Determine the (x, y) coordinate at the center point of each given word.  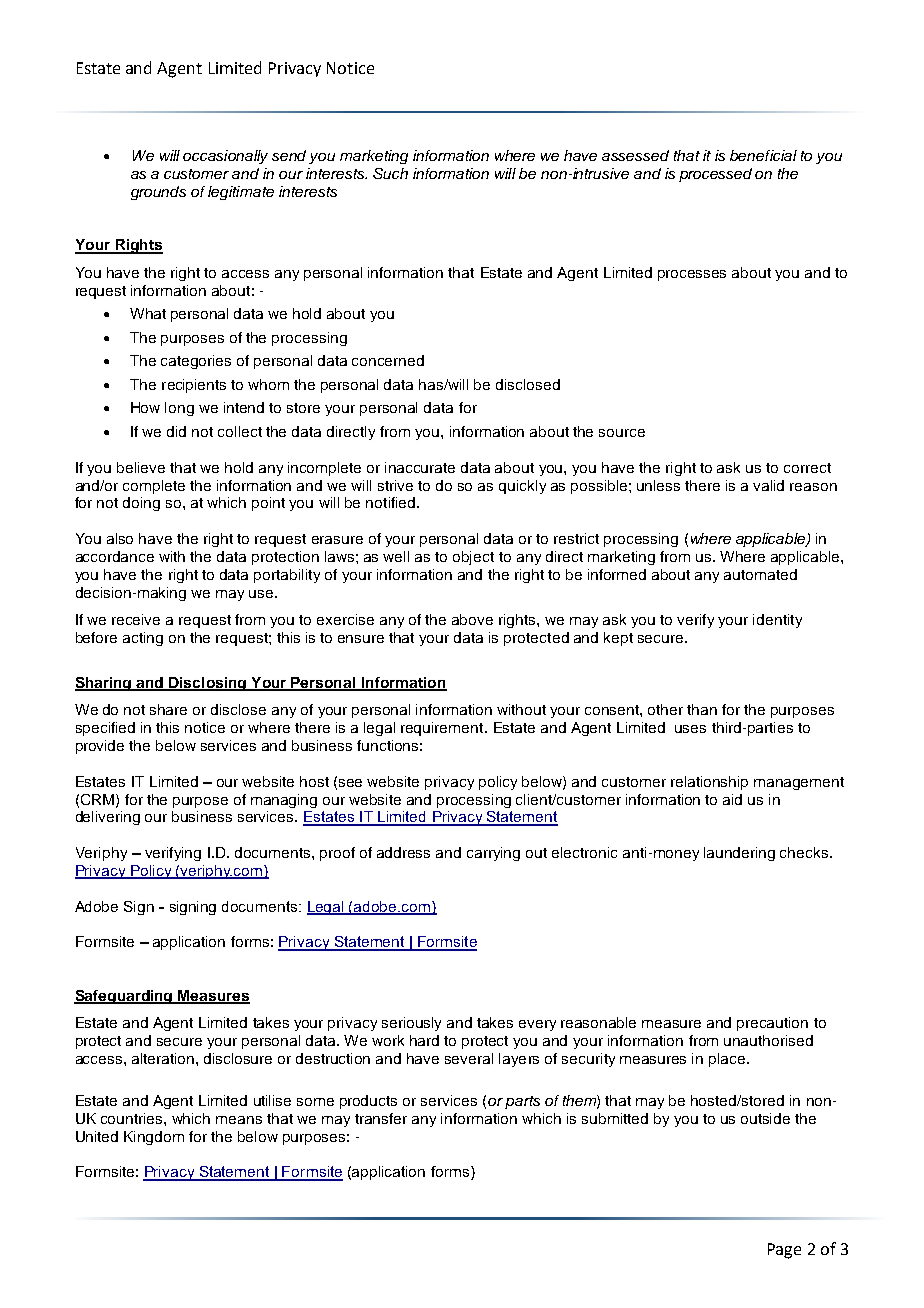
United (97, 1136)
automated (760, 574)
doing (141, 504)
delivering (108, 818)
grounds (158, 193)
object (473, 558)
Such (390, 173)
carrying (493, 854)
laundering (739, 854)
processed (715, 175)
